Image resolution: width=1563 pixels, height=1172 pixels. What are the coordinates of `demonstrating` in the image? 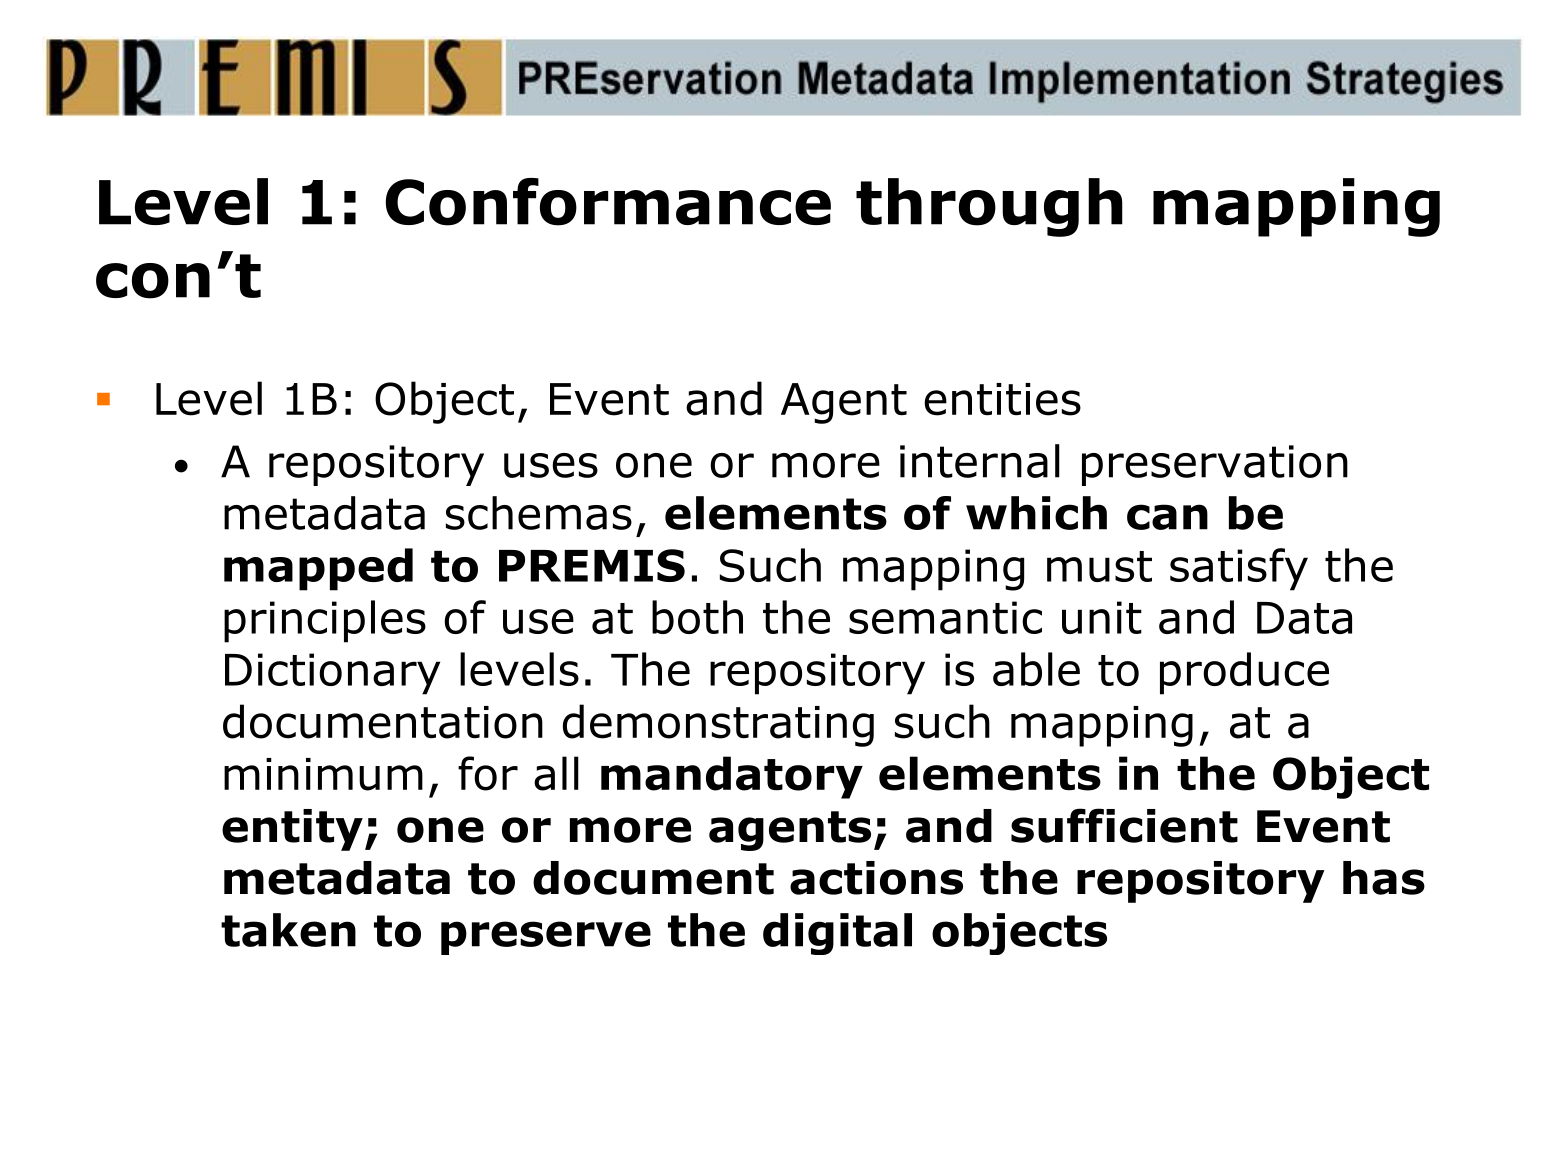 It's located at (718, 725).
